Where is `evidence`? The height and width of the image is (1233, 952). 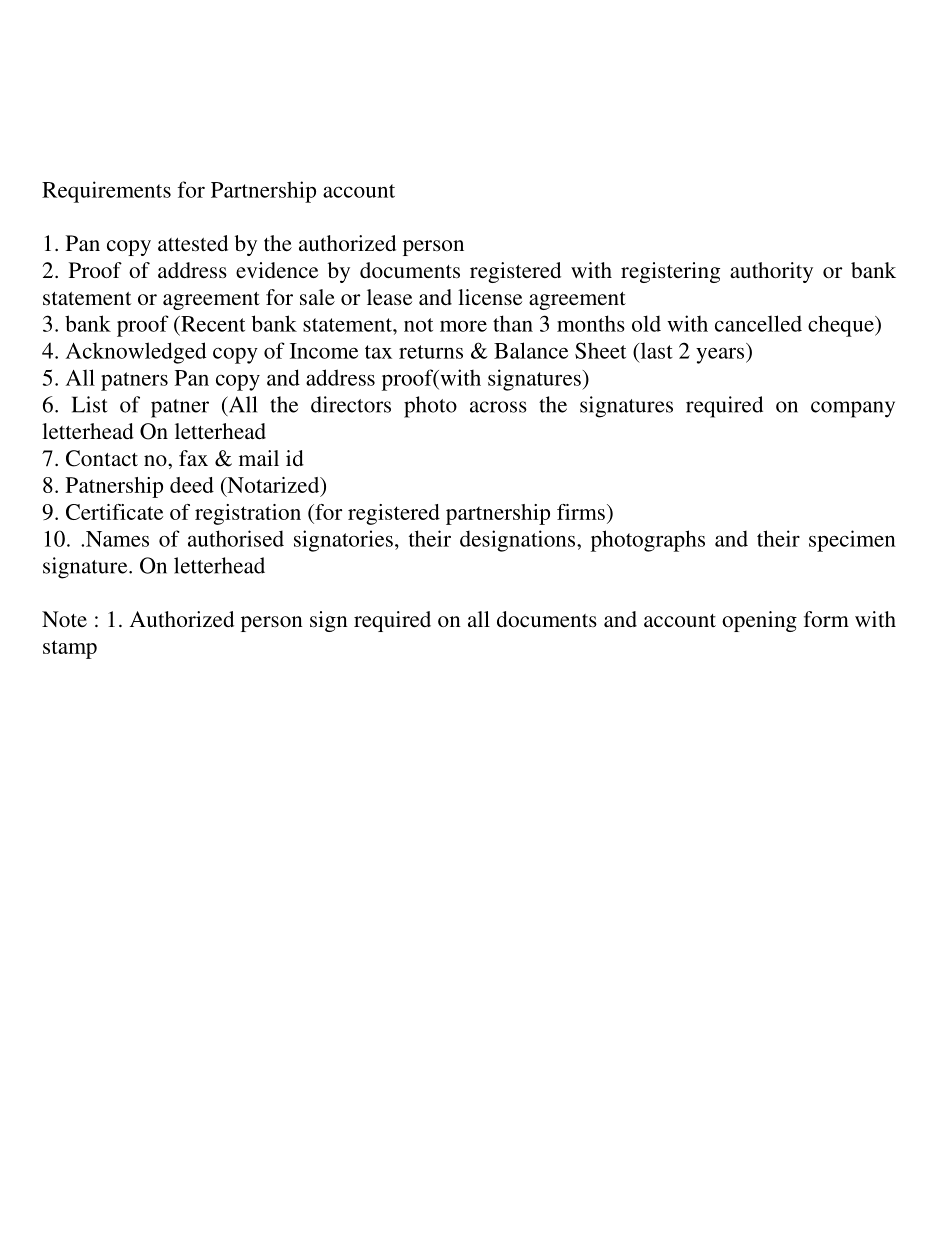 evidence is located at coordinates (277, 270).
